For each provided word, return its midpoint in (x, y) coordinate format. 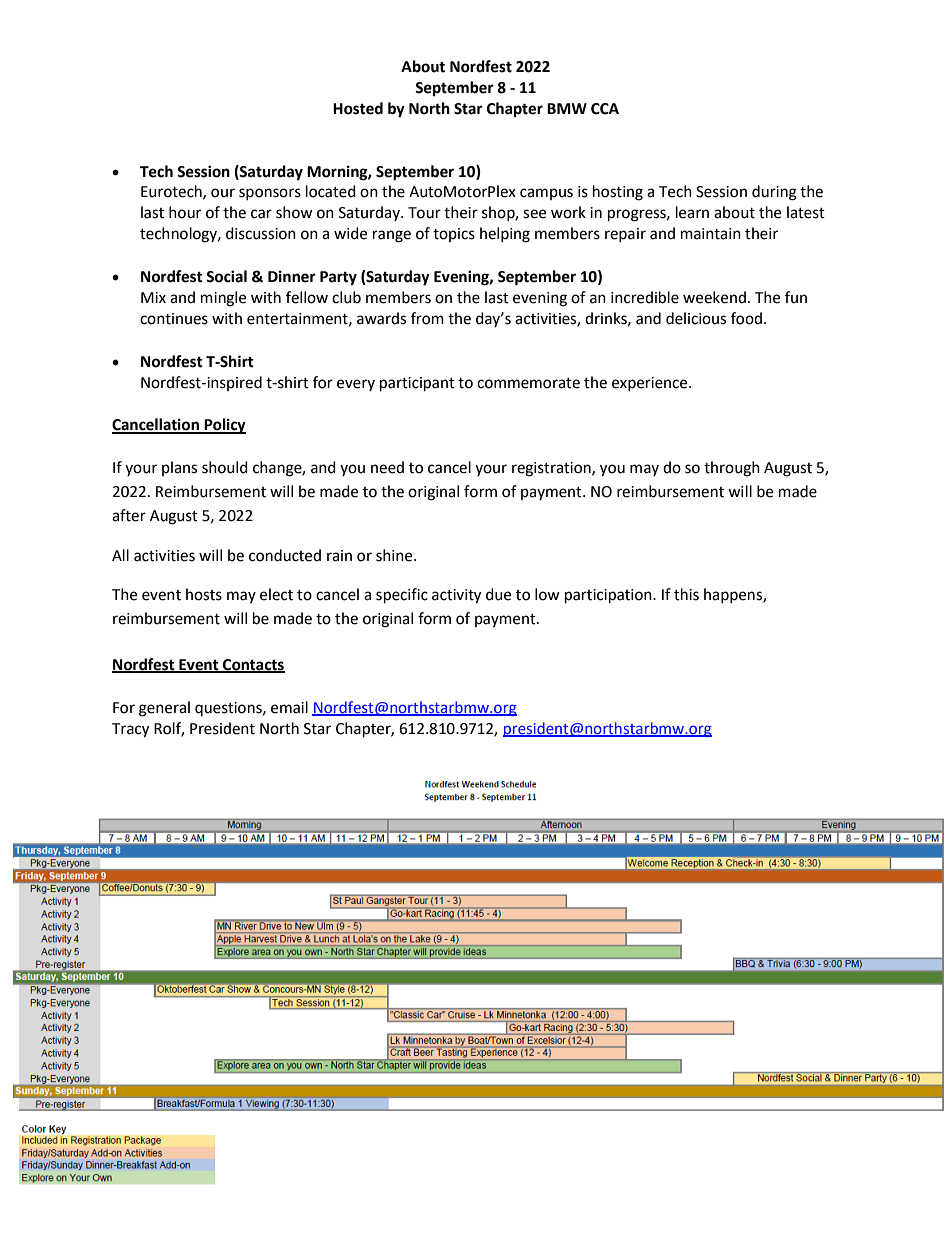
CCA (605, 109)
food (746, 318)
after (129, 515)
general (164, 709)
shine (395, 555)
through (732, 469)
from (427, 318)
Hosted (358, 108)
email (289, 707)
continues (174, 319)
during (774, 193)
